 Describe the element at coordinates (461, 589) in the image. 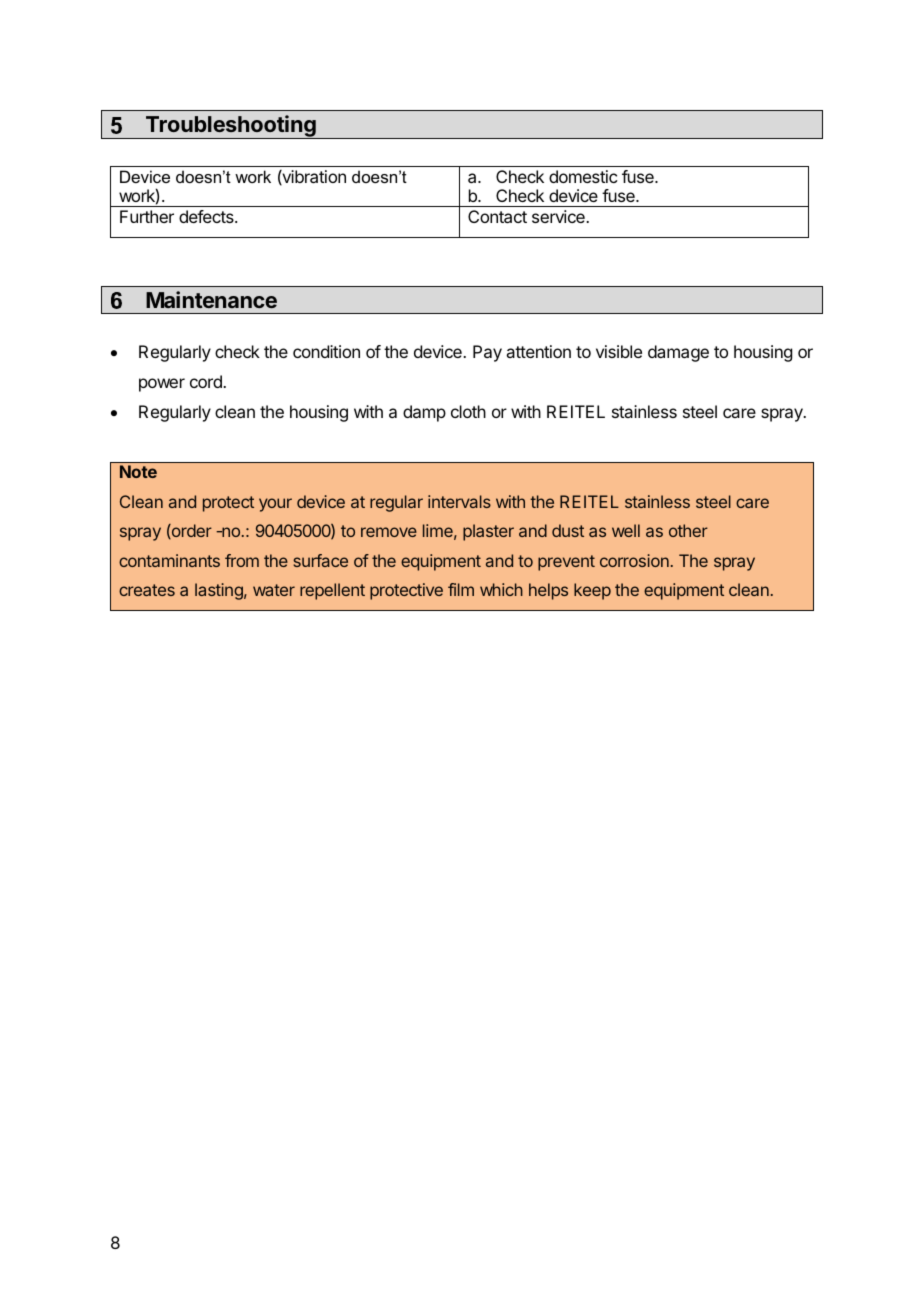

I see `film` at that location.
